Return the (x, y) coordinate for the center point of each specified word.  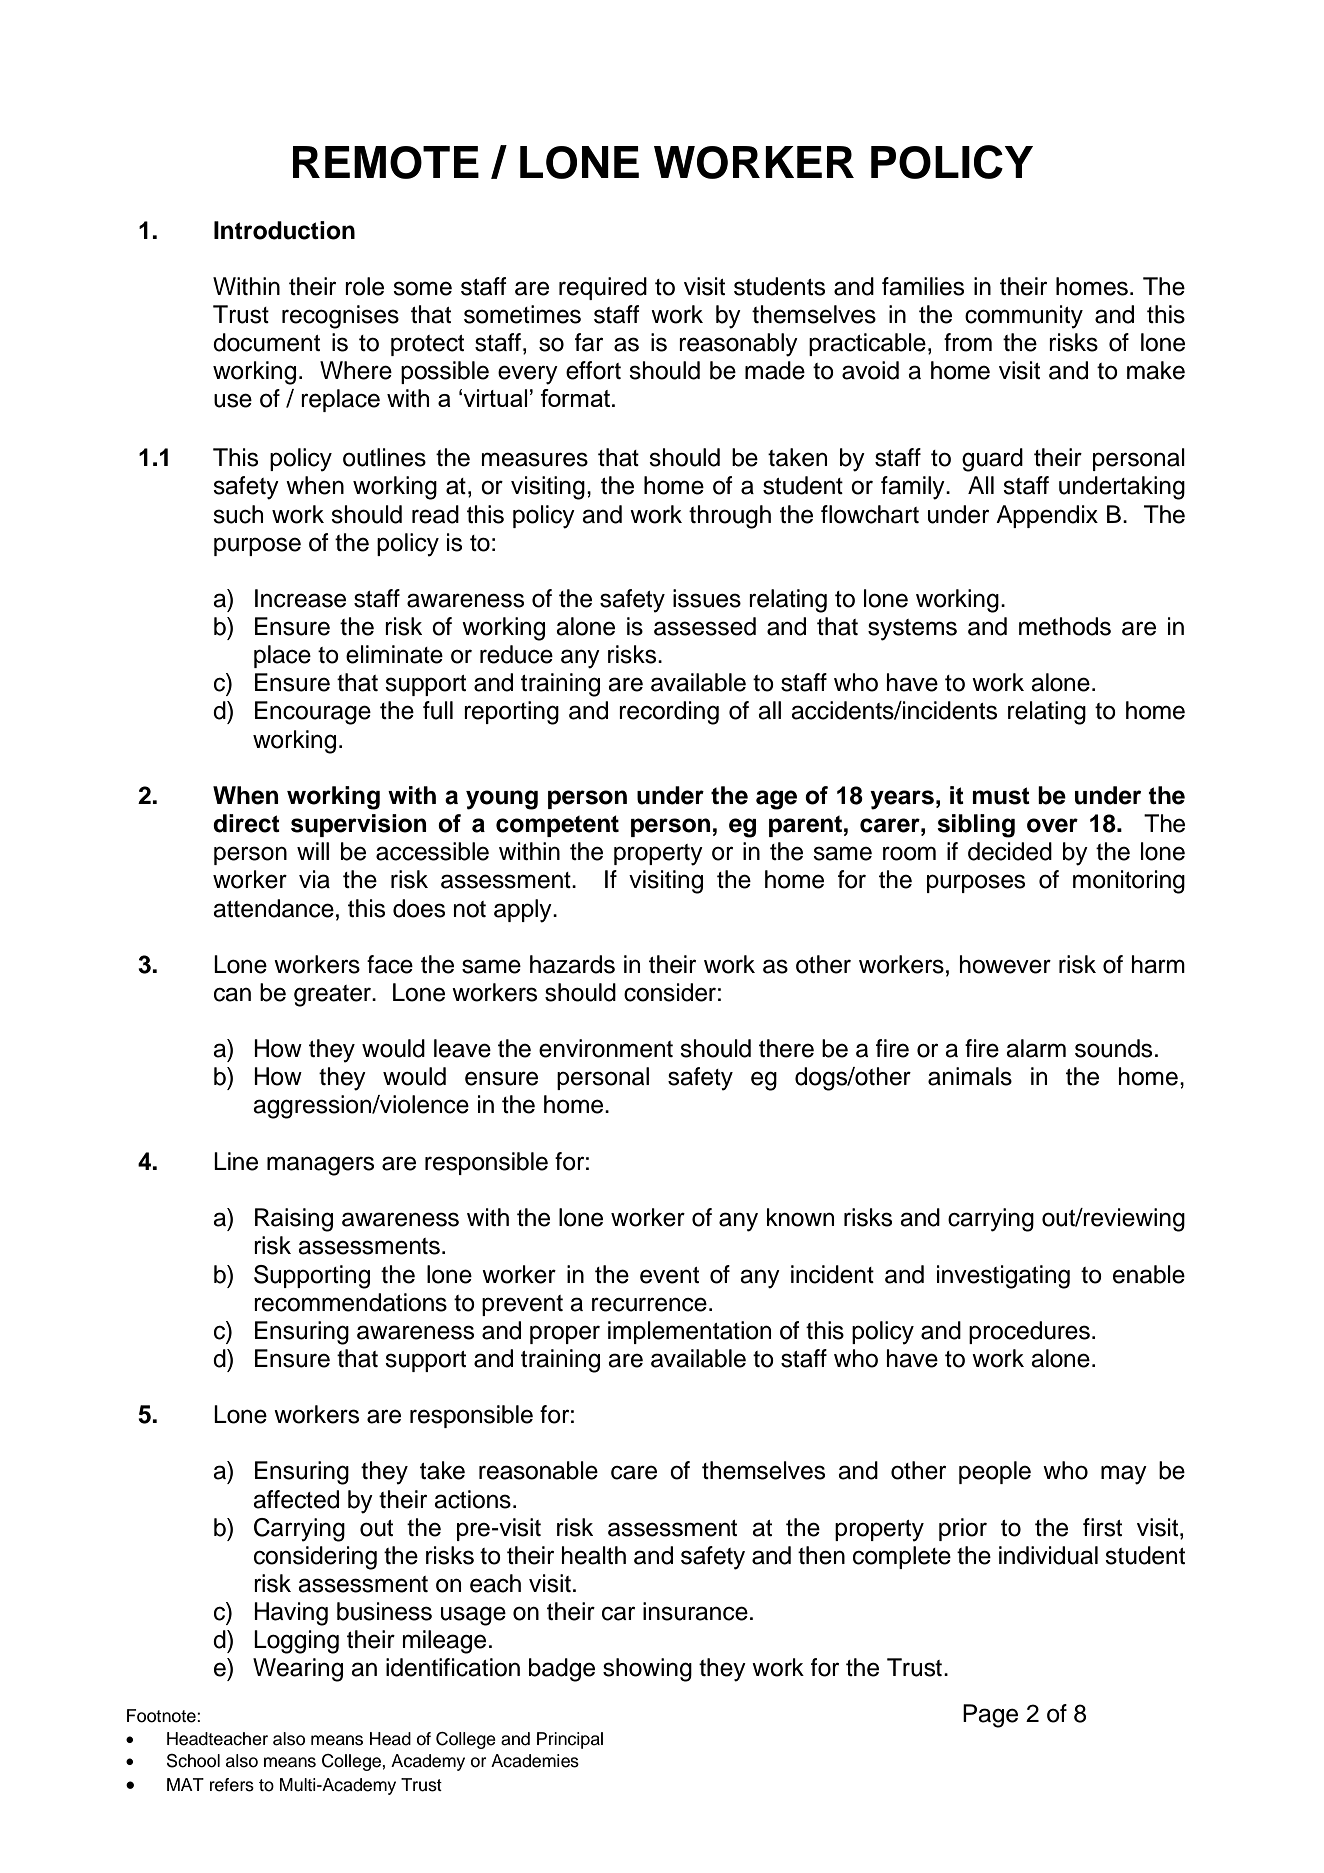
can (232, 994)
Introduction (284, 230)
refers (232, 1785)
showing (647, 1670)
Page (990, 1716)
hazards (572, 964)
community (1024, 317)
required (603, 288)
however (1005, 964)
